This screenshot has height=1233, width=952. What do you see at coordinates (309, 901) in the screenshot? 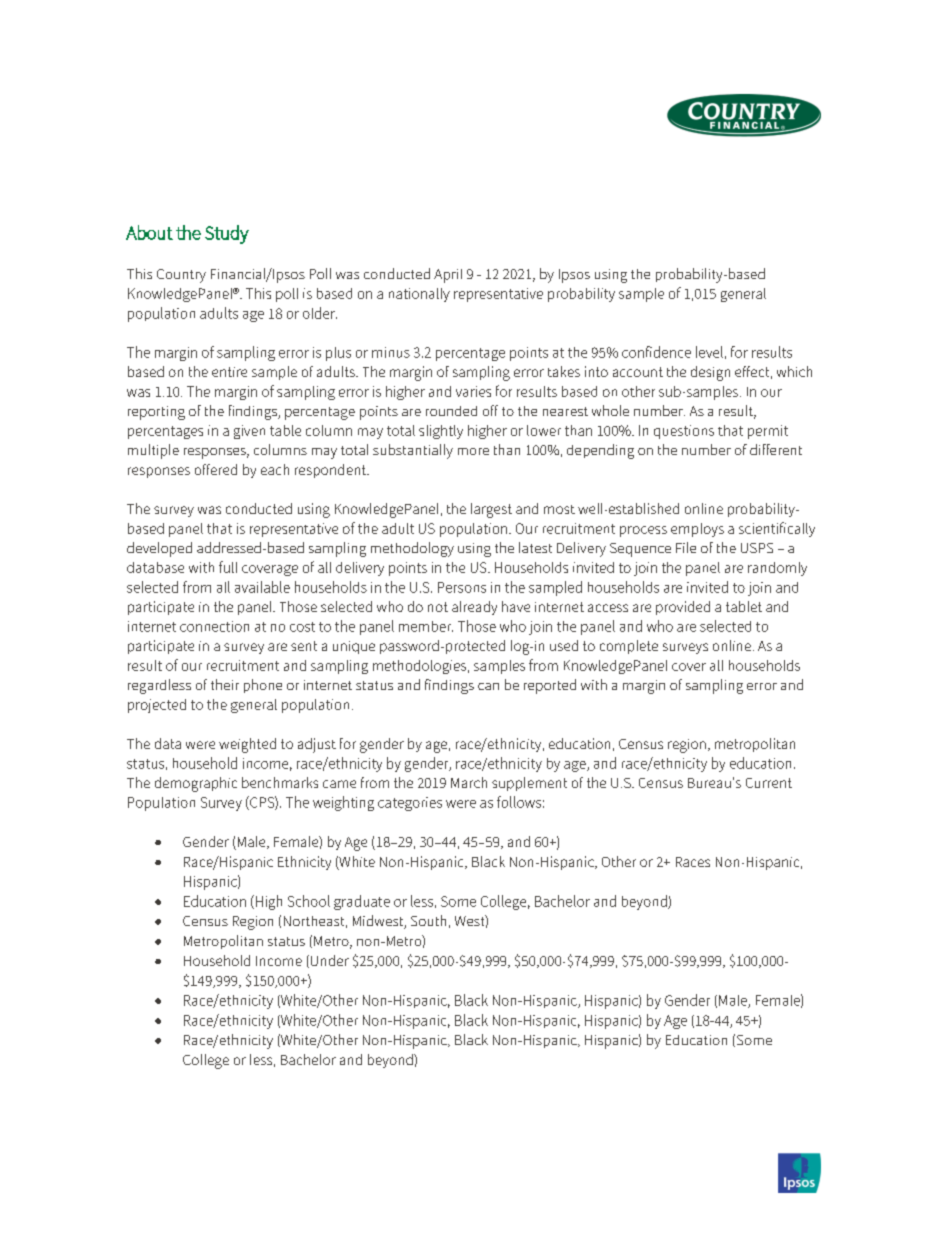
I see `School` at bounding box center [309, 901].
